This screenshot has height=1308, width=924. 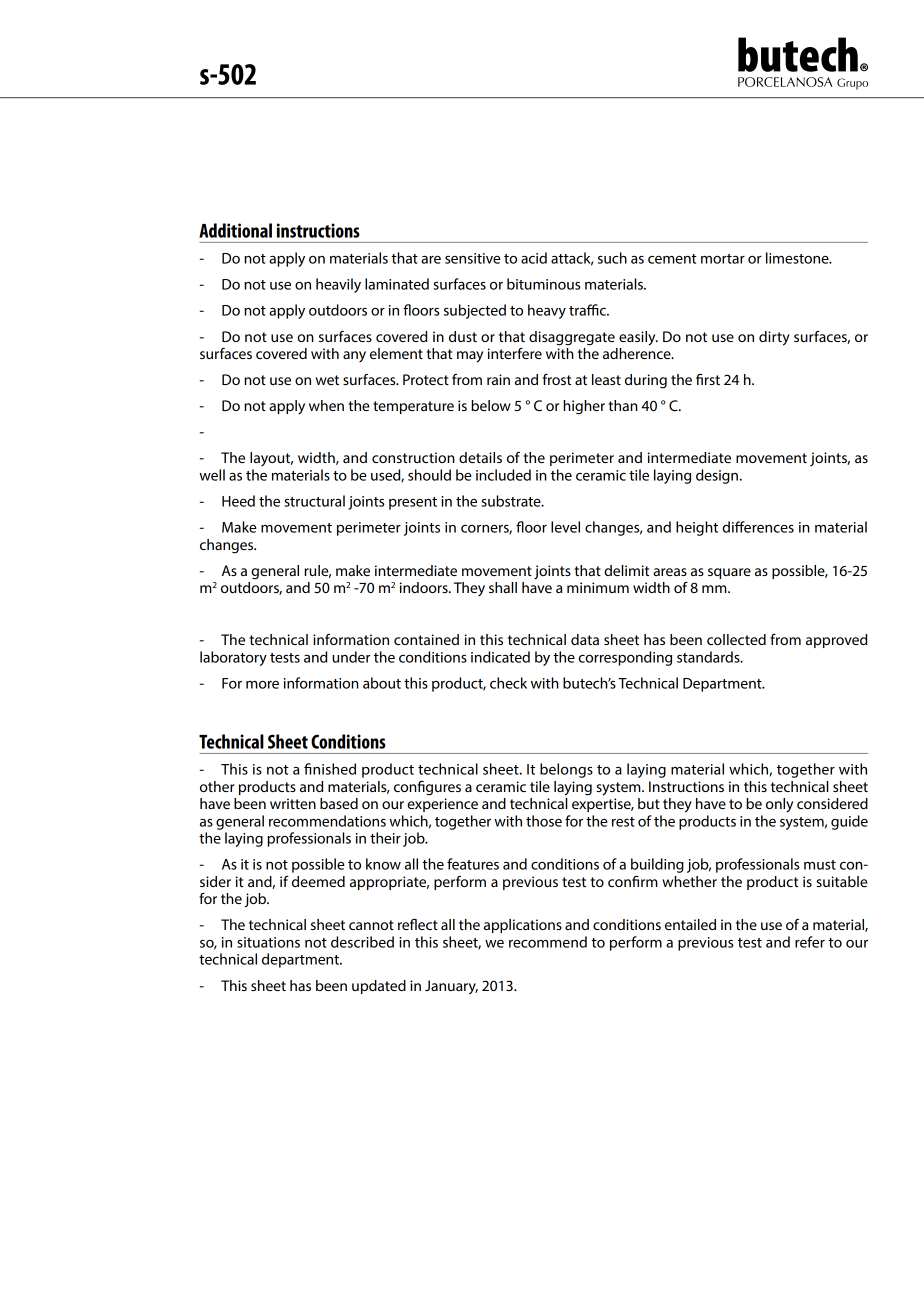 I want to click on refer, so click(x=810, y=942).
